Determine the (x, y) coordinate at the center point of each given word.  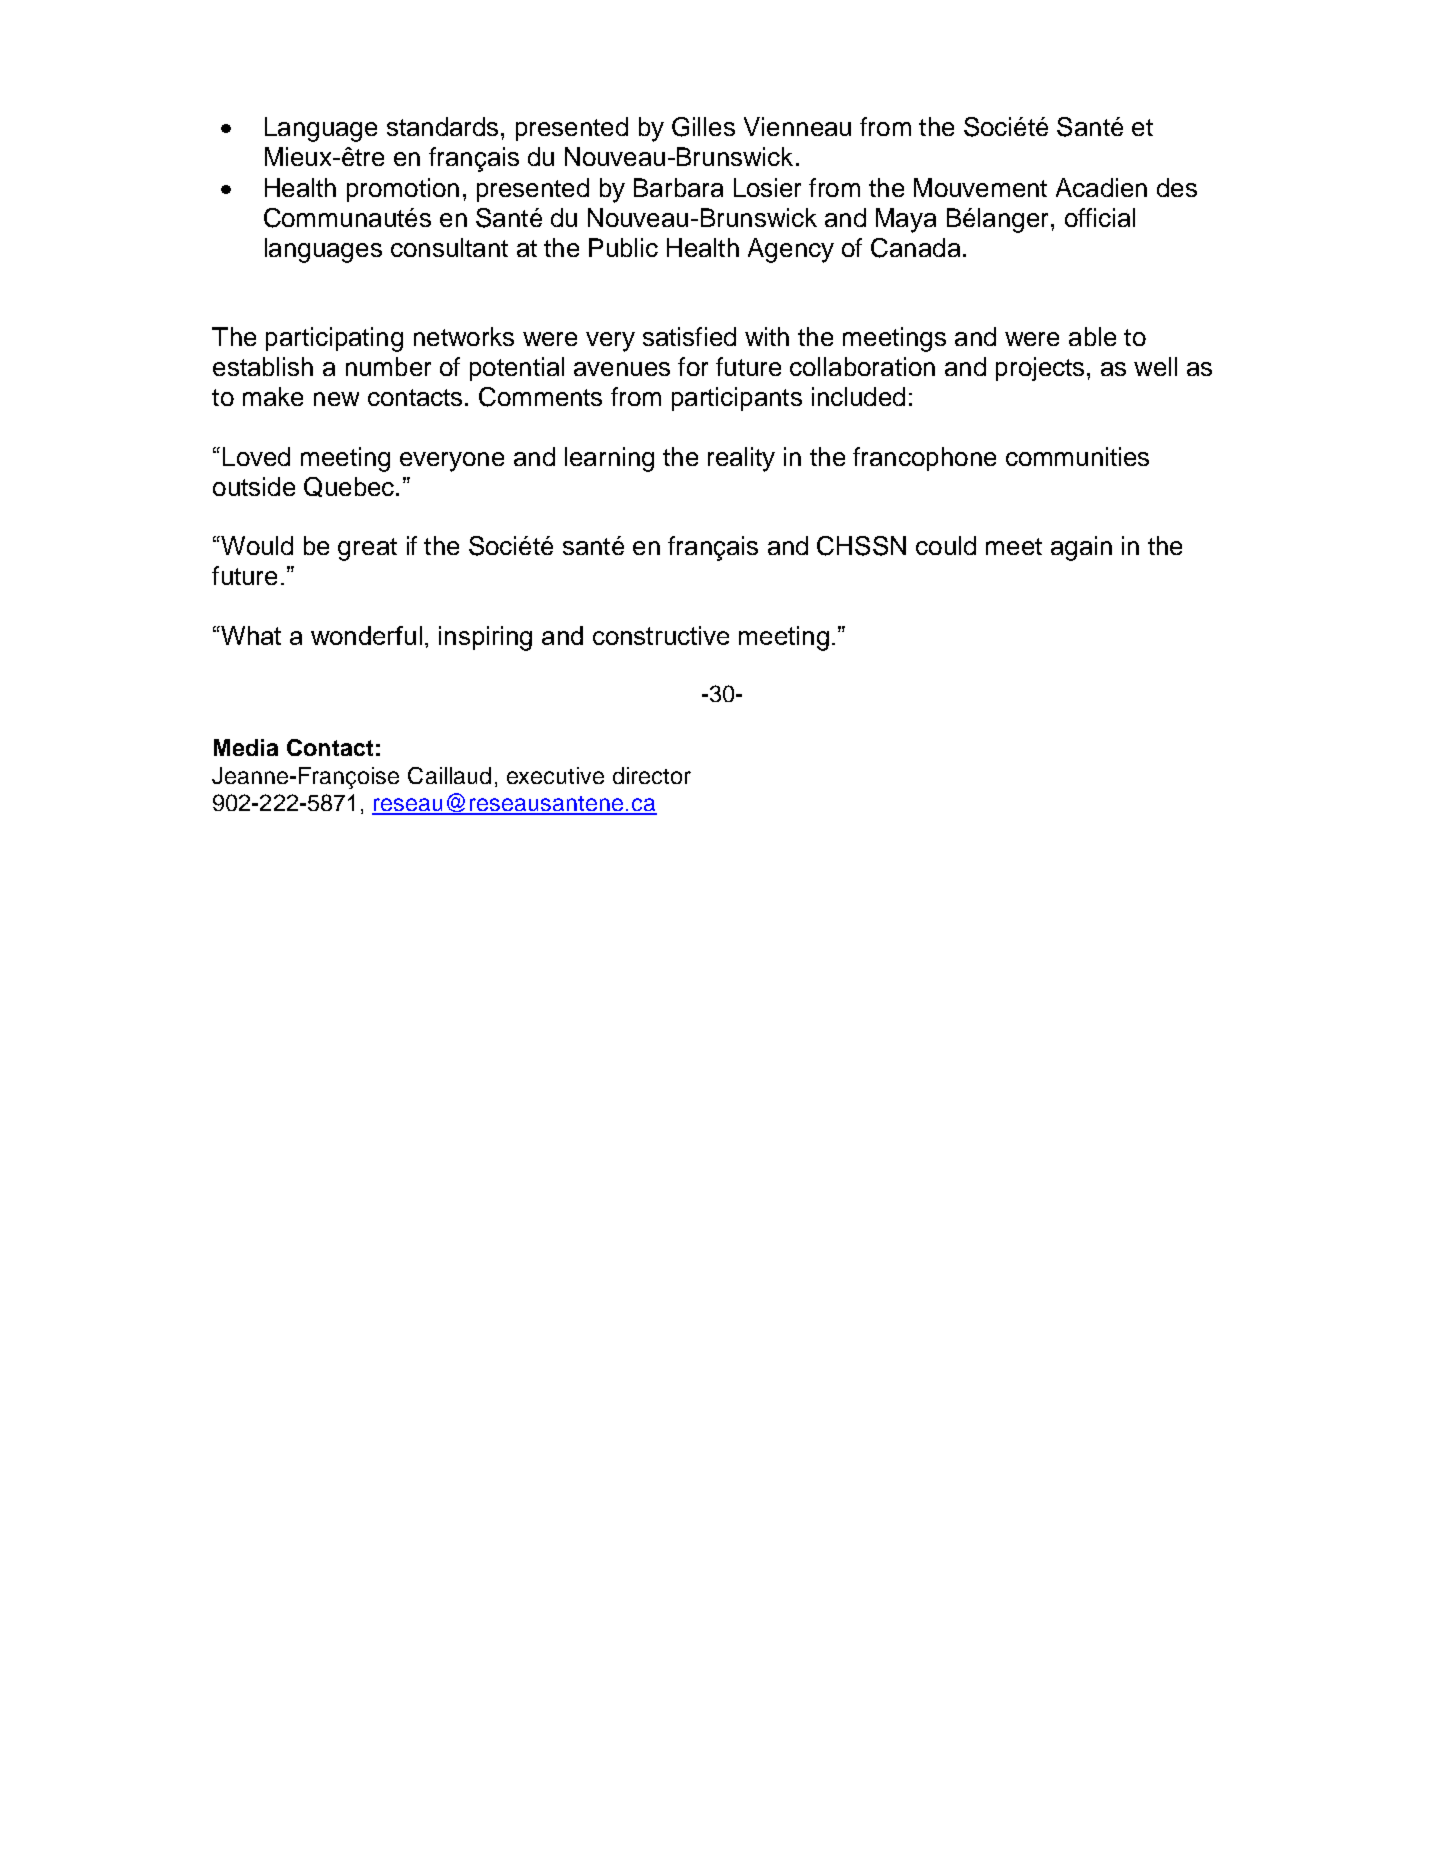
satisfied (689, 336)
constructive (661, 635)
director (652, 775)
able (1092, 336)
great (367, 549)
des (1177, 187)
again (1081, 548)
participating (334, 339)
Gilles (703, 127)
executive (555, 775)
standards (442, 126)
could (946, 545)
